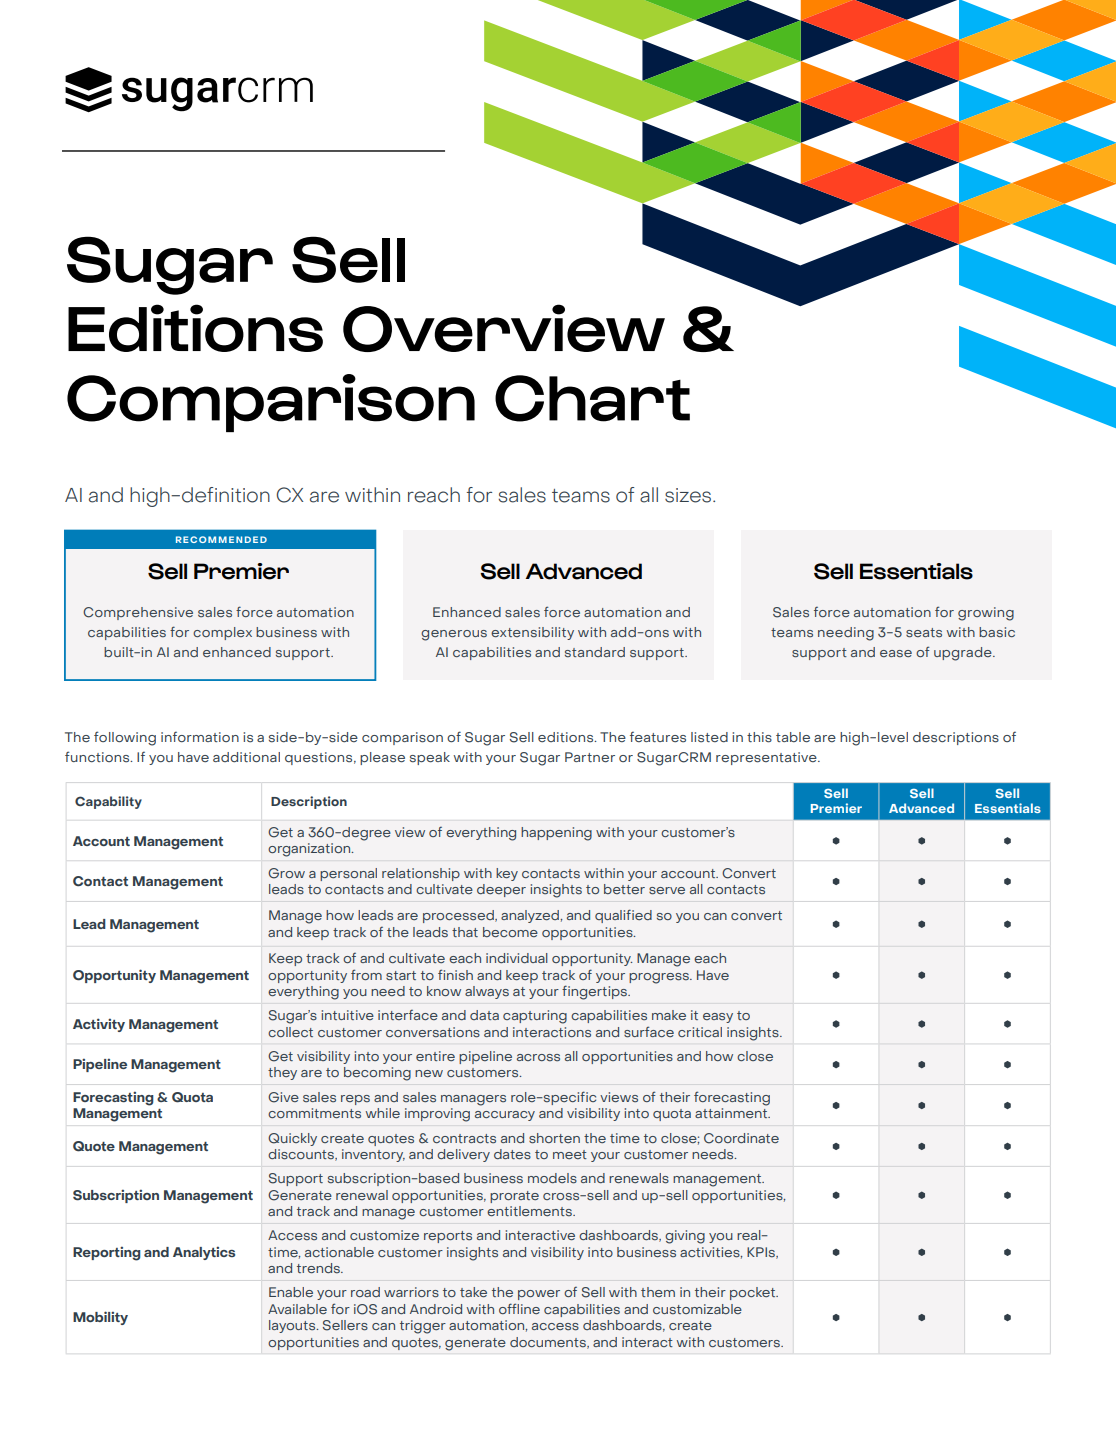 The width and height of the screenshot is (1116, 1444). Describe the element at coordinates (697, 1309) in the screenshot. I see `customizable` at that location.
